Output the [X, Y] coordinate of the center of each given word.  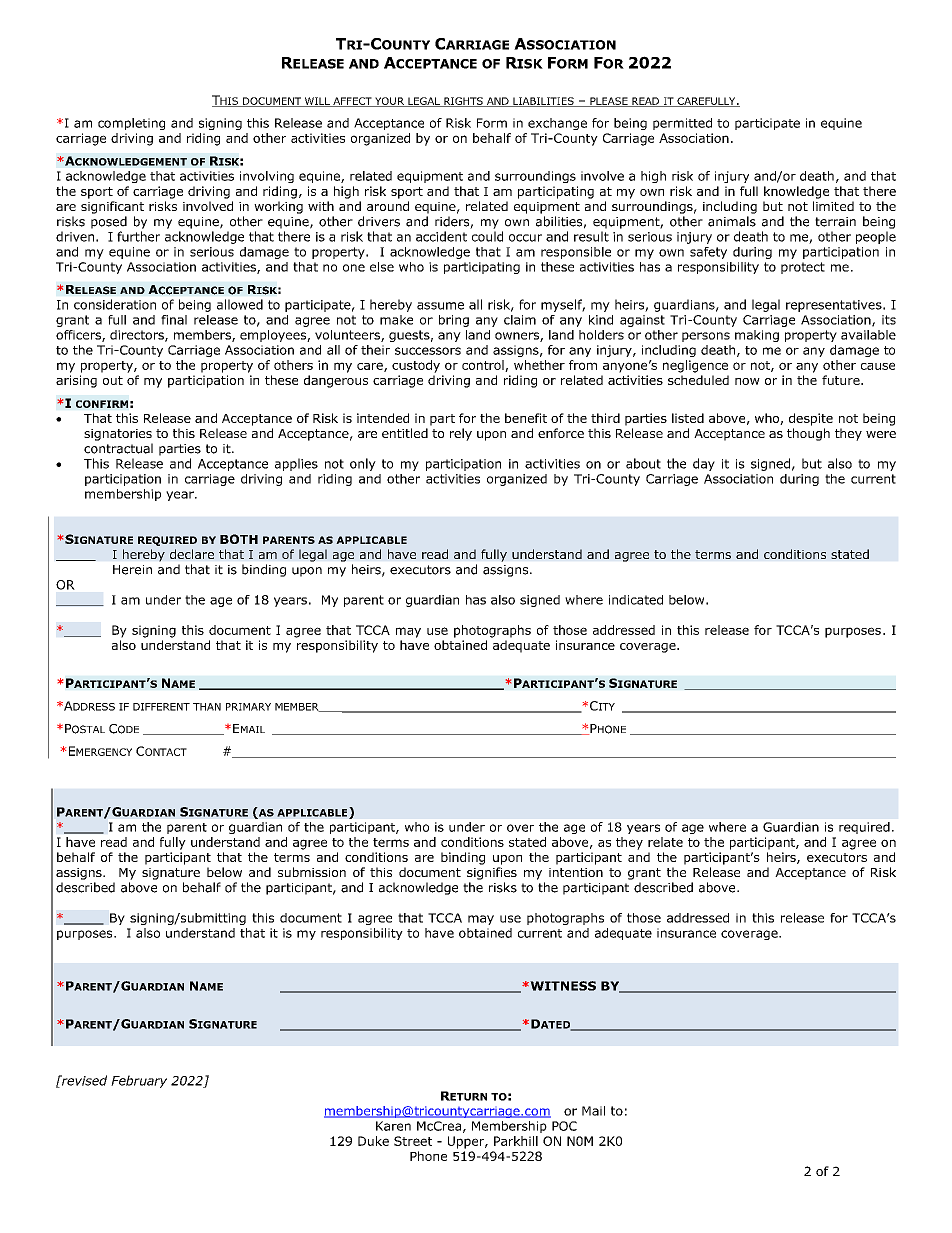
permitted [682, 124]
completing [131, 124]
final [174, 320]
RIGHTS [463, 102]
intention [576, 872]
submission [312, 872]
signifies [492, 873]
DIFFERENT [161, 707]
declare [192, 554]
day [704, 464]
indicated [636, 600]
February [139, 1081]
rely [461, 434]
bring [454, 321]
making [757, 336]
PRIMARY [248, 707]
